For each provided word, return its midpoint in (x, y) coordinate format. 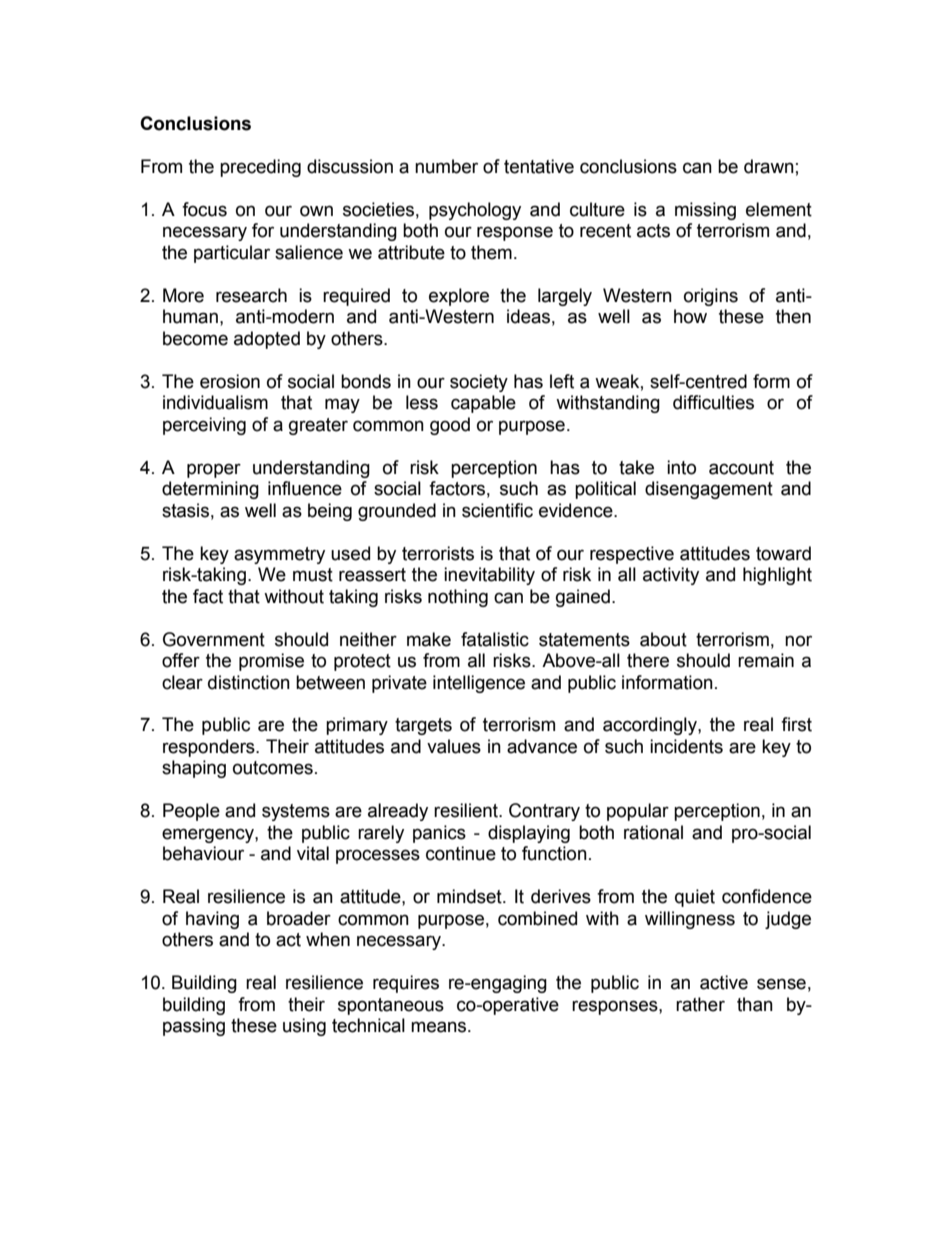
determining (210, 490)
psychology (475, 211)
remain (766, 660)
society (479, 383)
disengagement (709, 490)
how (690, 316)
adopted (267, 340)
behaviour (203, 853)
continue (461, 853)
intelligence (479, 684)
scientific (497, 510)
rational (653, 832)
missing (705, 211)
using (304, 1027)
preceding (260, 168)
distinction (249, 682)
